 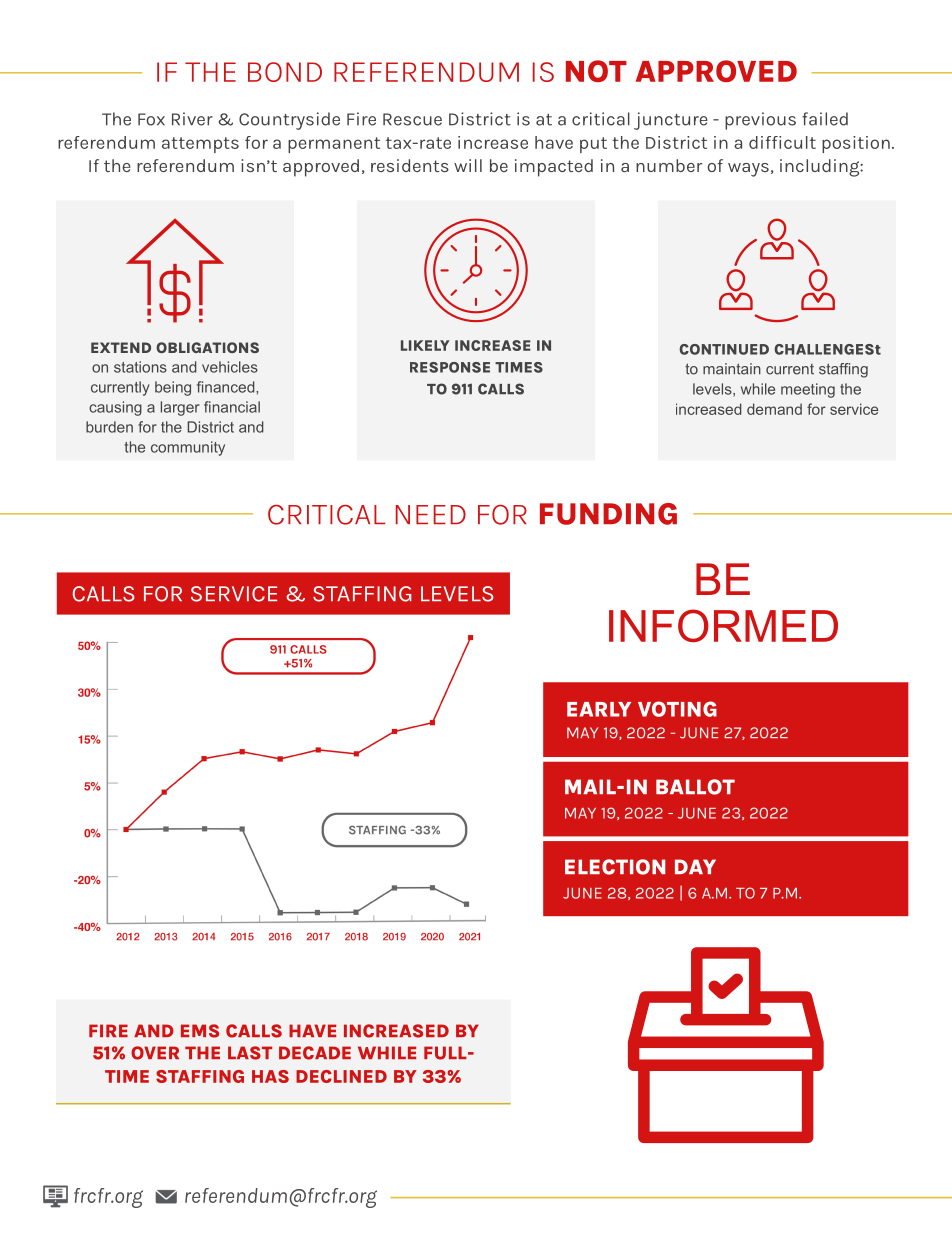 What do you see at coordinates (431, 514) in the screenshot?
I see `NEED` at bounding box center [431, 514].
